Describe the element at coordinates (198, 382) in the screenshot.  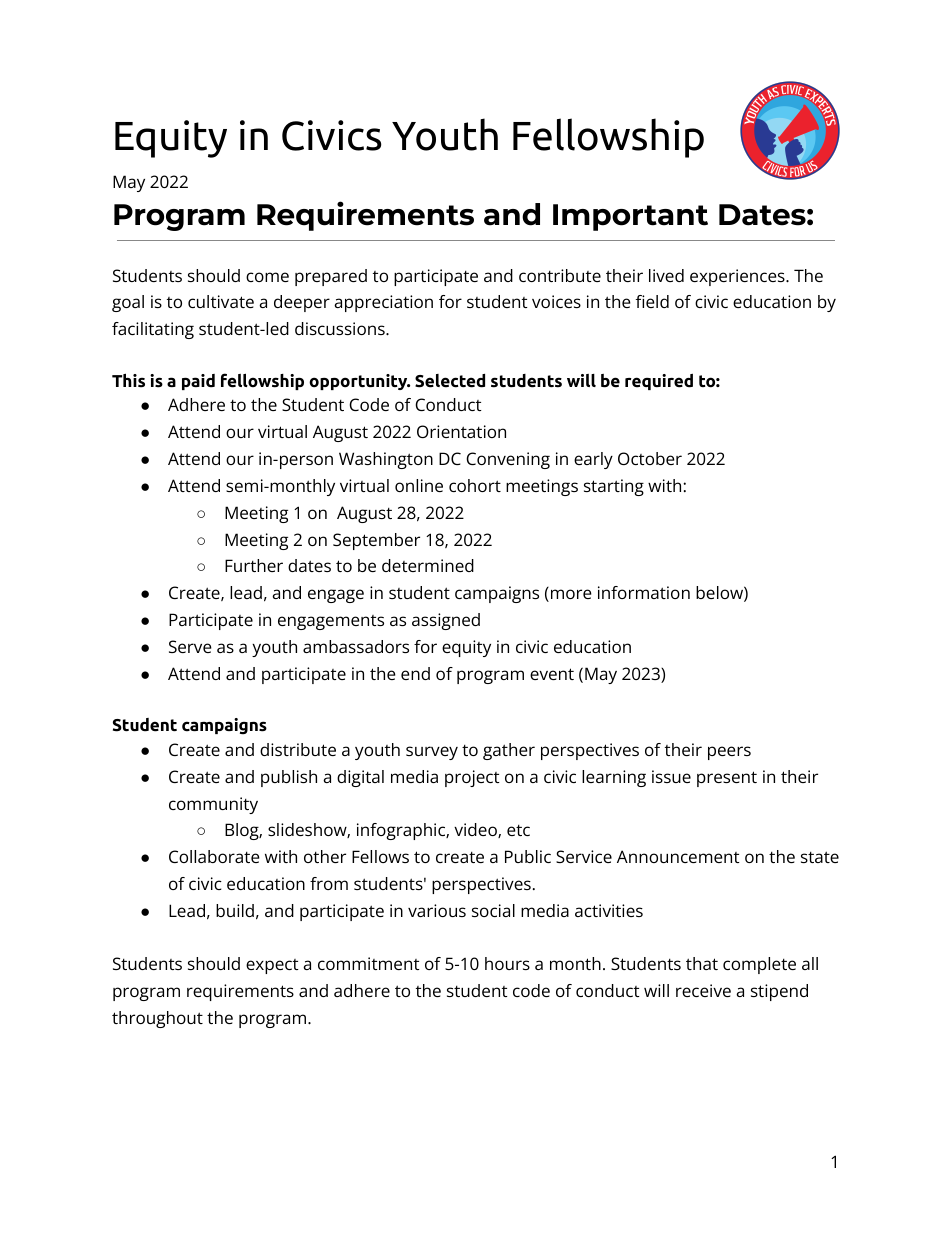
I see `paid` at that location.
